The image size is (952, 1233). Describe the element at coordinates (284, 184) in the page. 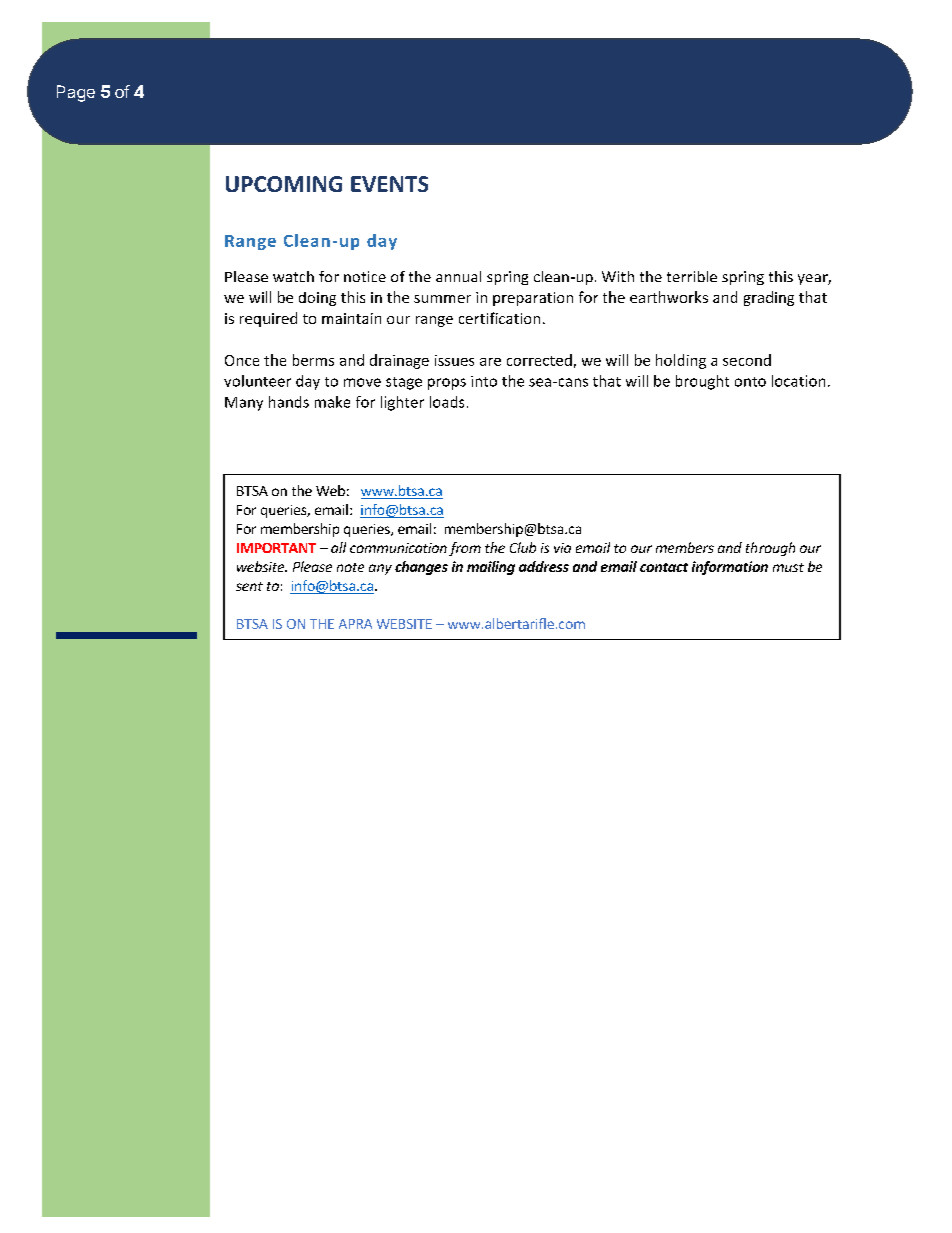

I see `UPCOMING` at that location.
